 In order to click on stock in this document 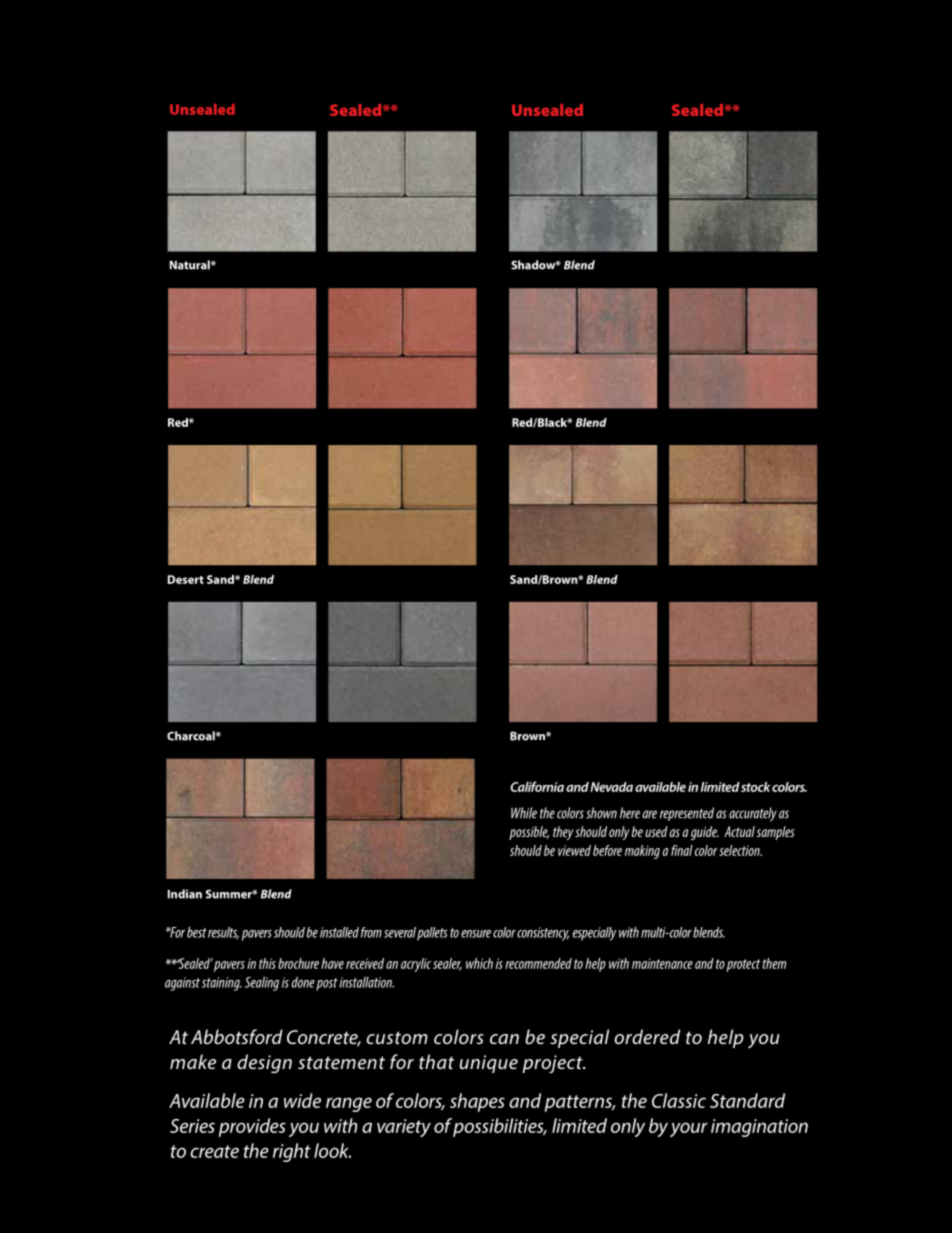, I will do `click(755, 787)`.
